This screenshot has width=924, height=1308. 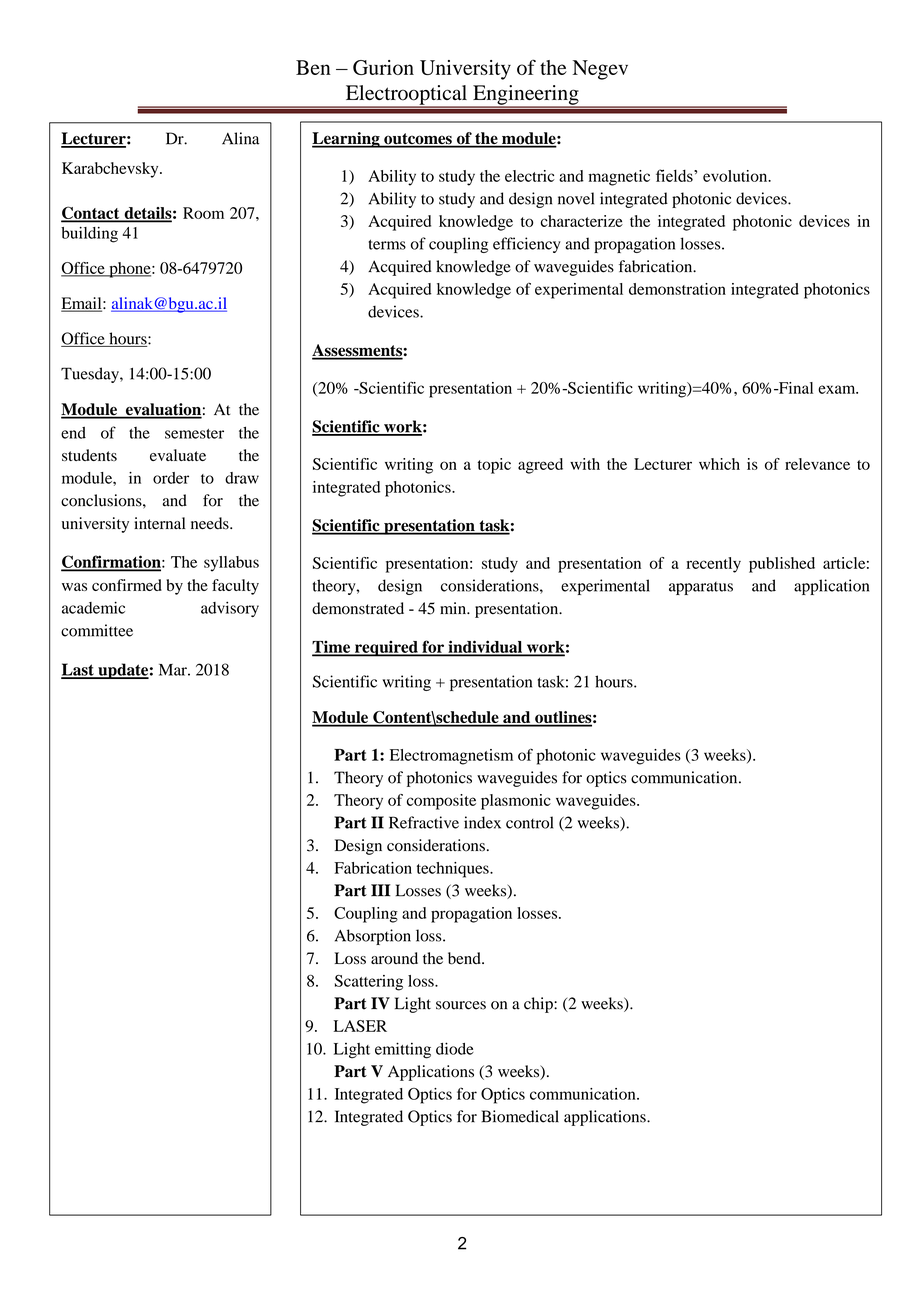 What do you see at coordinates (529, 822) in the screenshot?
I see `control` at bounding box center [529, 822].
